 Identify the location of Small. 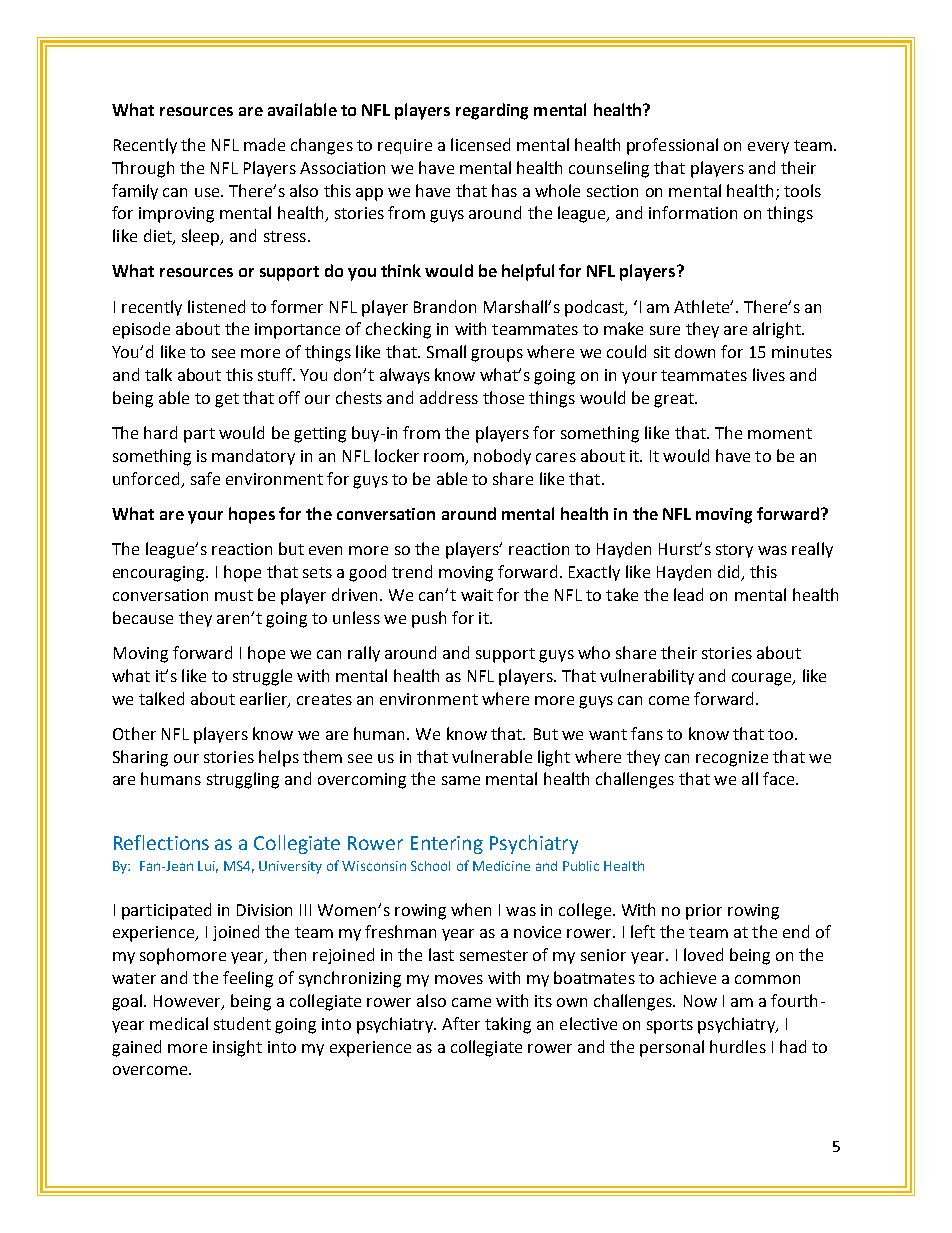
(446, 351).
